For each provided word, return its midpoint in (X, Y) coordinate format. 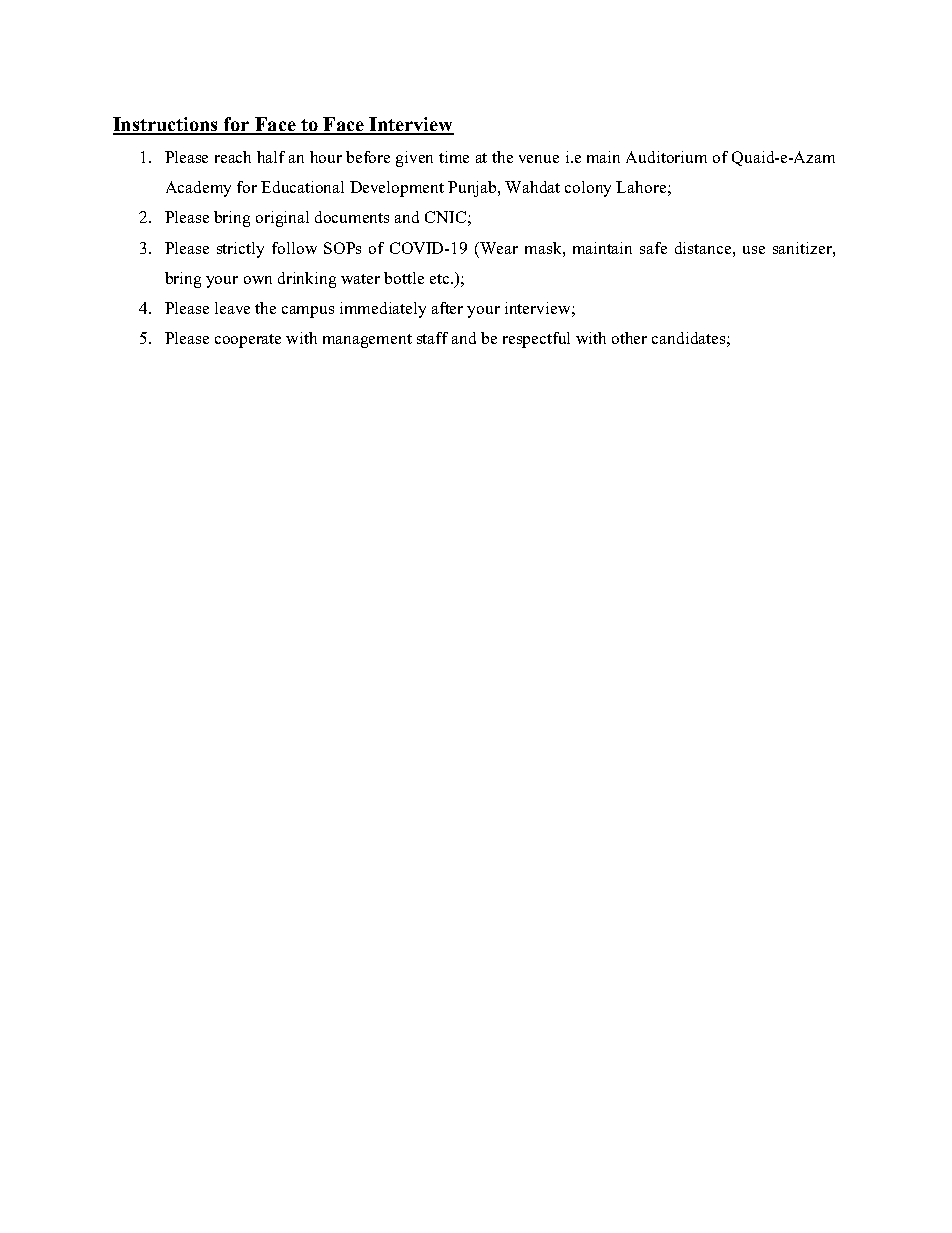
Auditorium (666, 157)
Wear (498, 248)
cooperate (248, 341)
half (271, 157)
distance (704, 248)
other (629, 338)
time (454, 157)
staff (432, 338)
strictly (240, 250)
